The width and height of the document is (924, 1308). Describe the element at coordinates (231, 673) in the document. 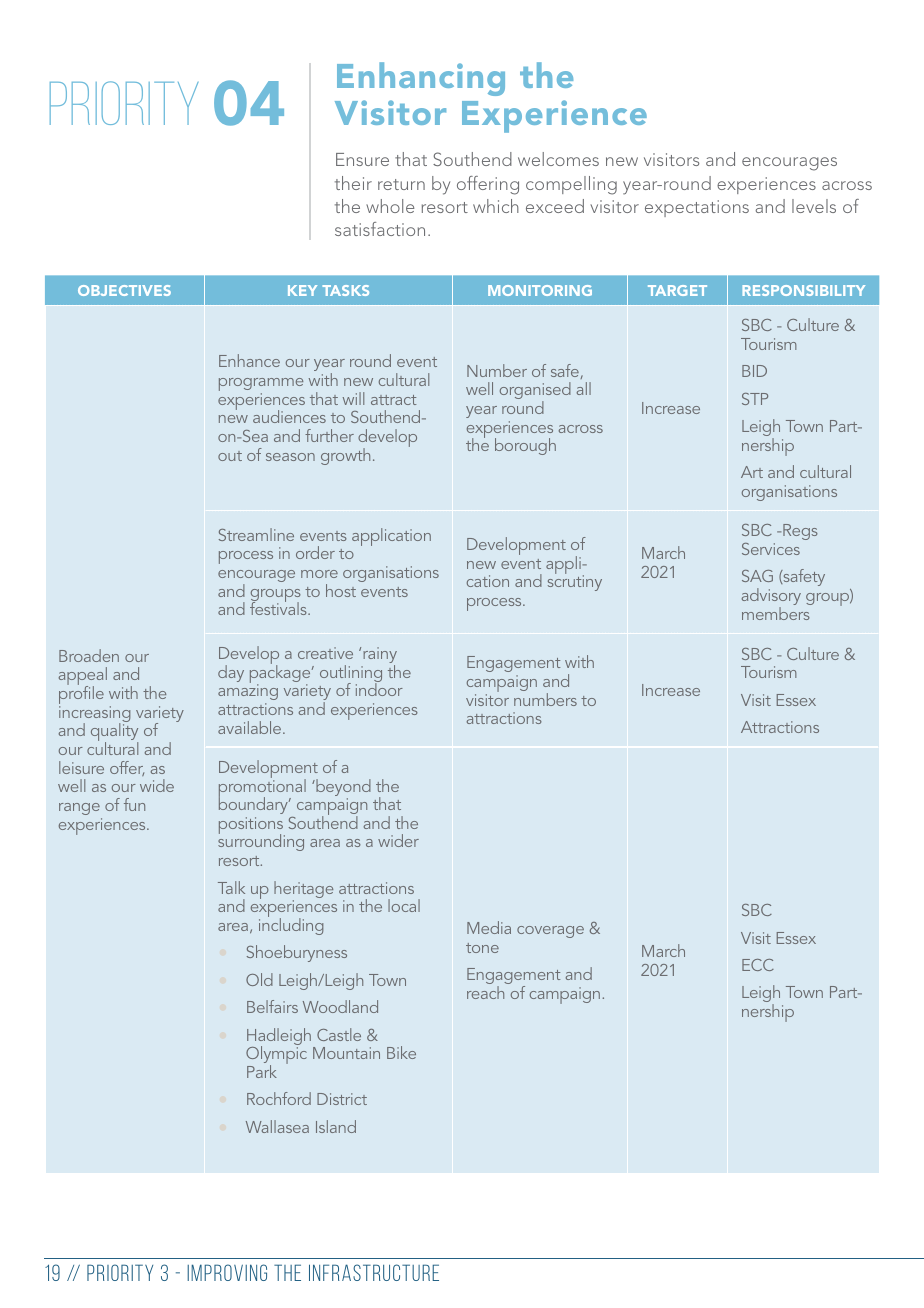

I see `day` at that location.
